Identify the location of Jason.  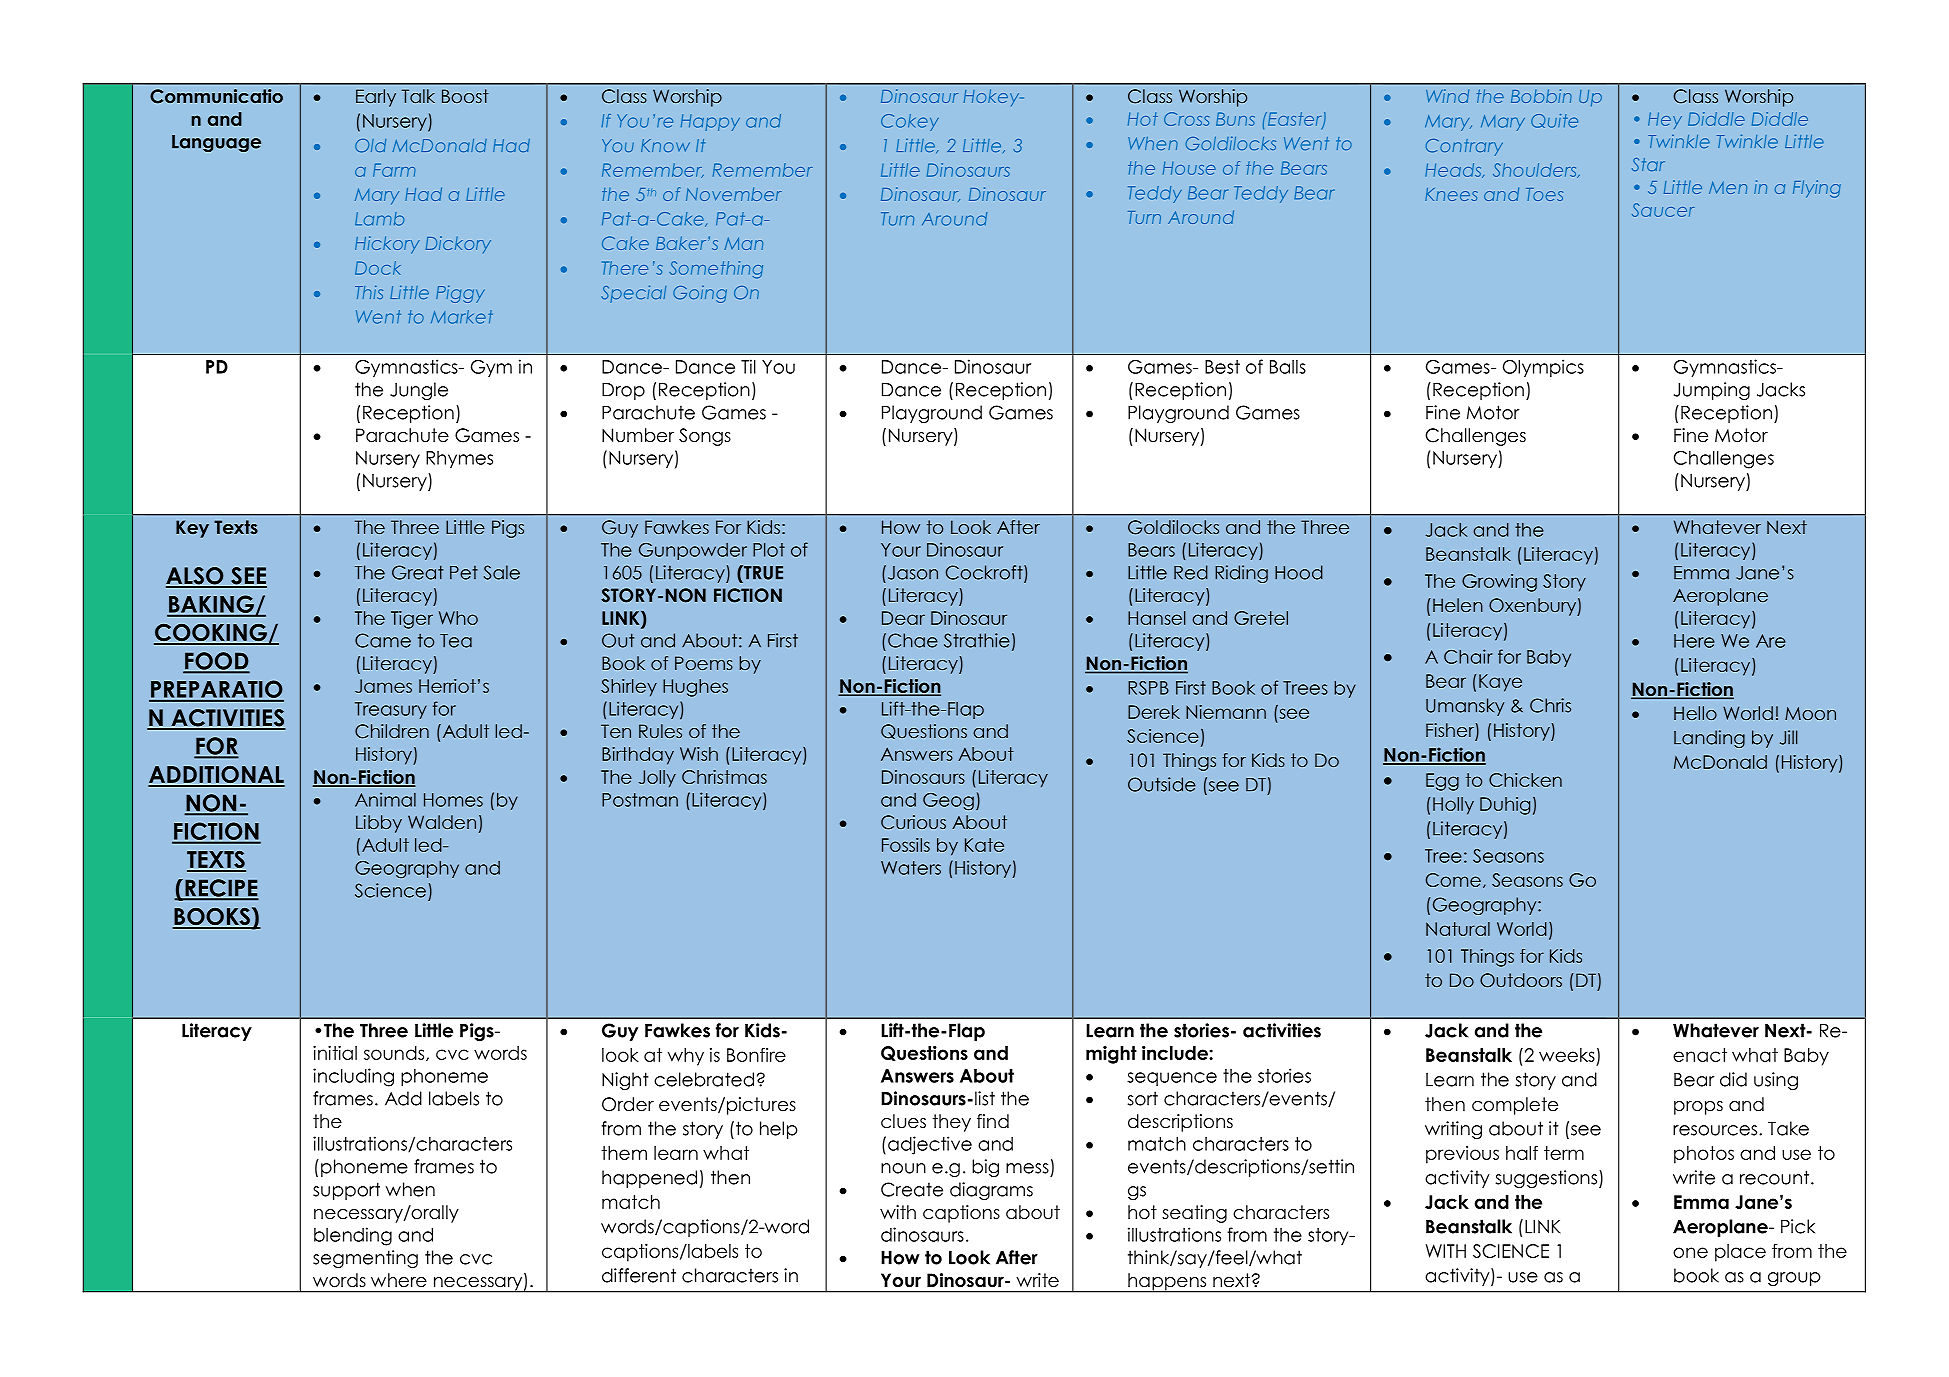
(913, 573).
